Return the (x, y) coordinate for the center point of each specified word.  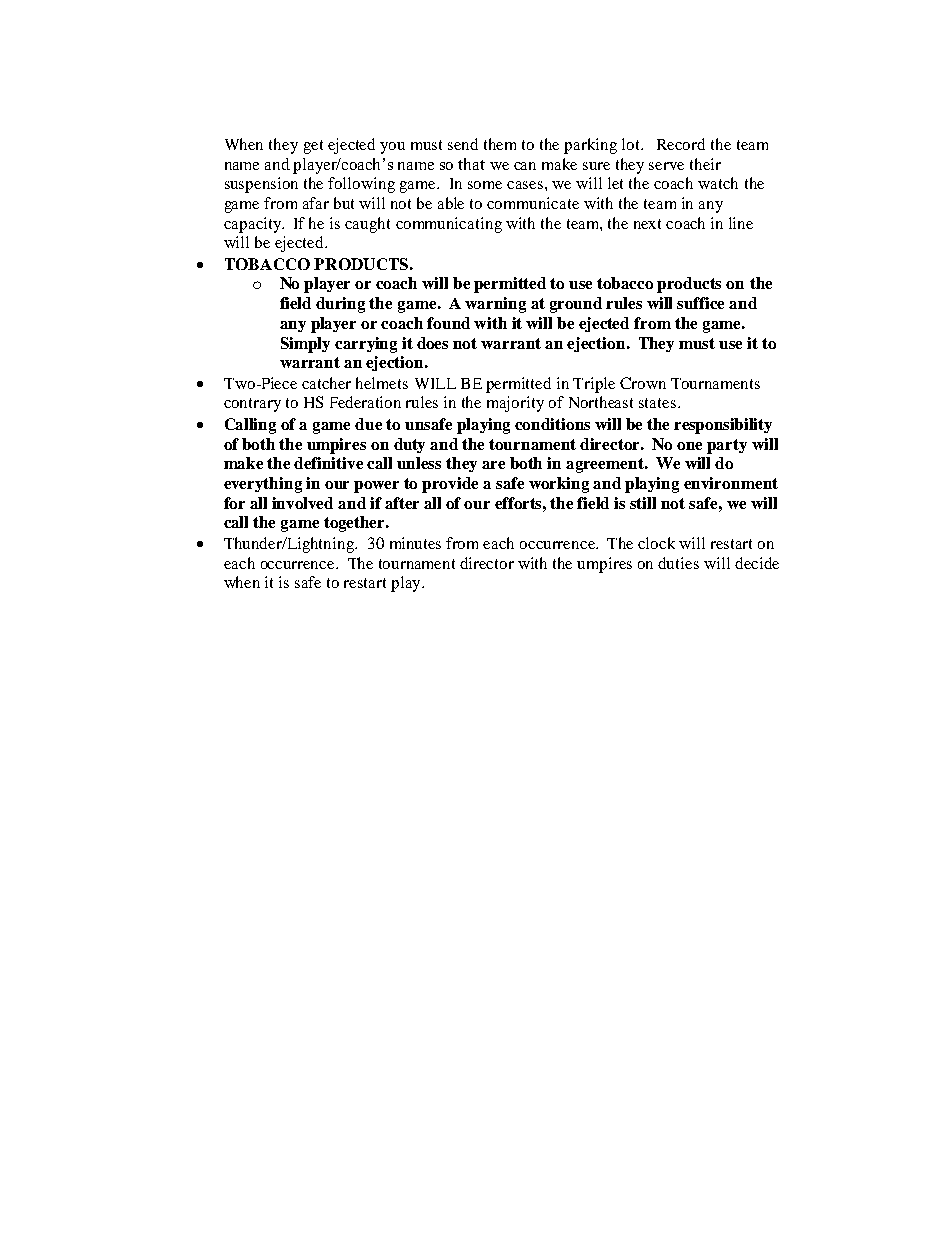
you (392, 148)
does (432, 343)
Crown (643, 383)
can (525, 166)
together (355, 524)
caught (367, 225)
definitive (328, 463)
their (705, 164)
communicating (449, 225)
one (689, 446)
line (741, 223)
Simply (305, 345)
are (493, 465)
